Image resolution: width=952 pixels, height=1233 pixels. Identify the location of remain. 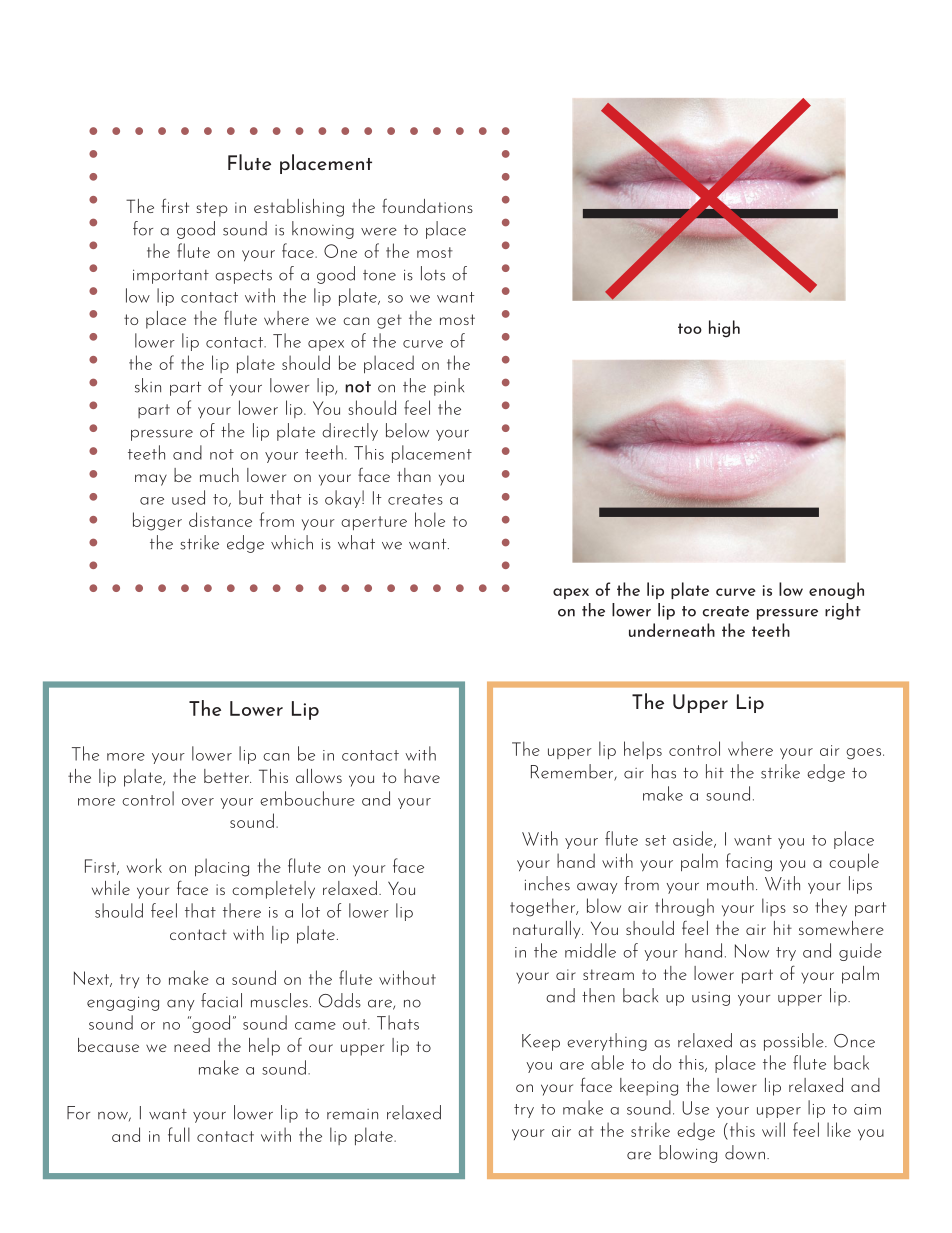
(352, 1114).
